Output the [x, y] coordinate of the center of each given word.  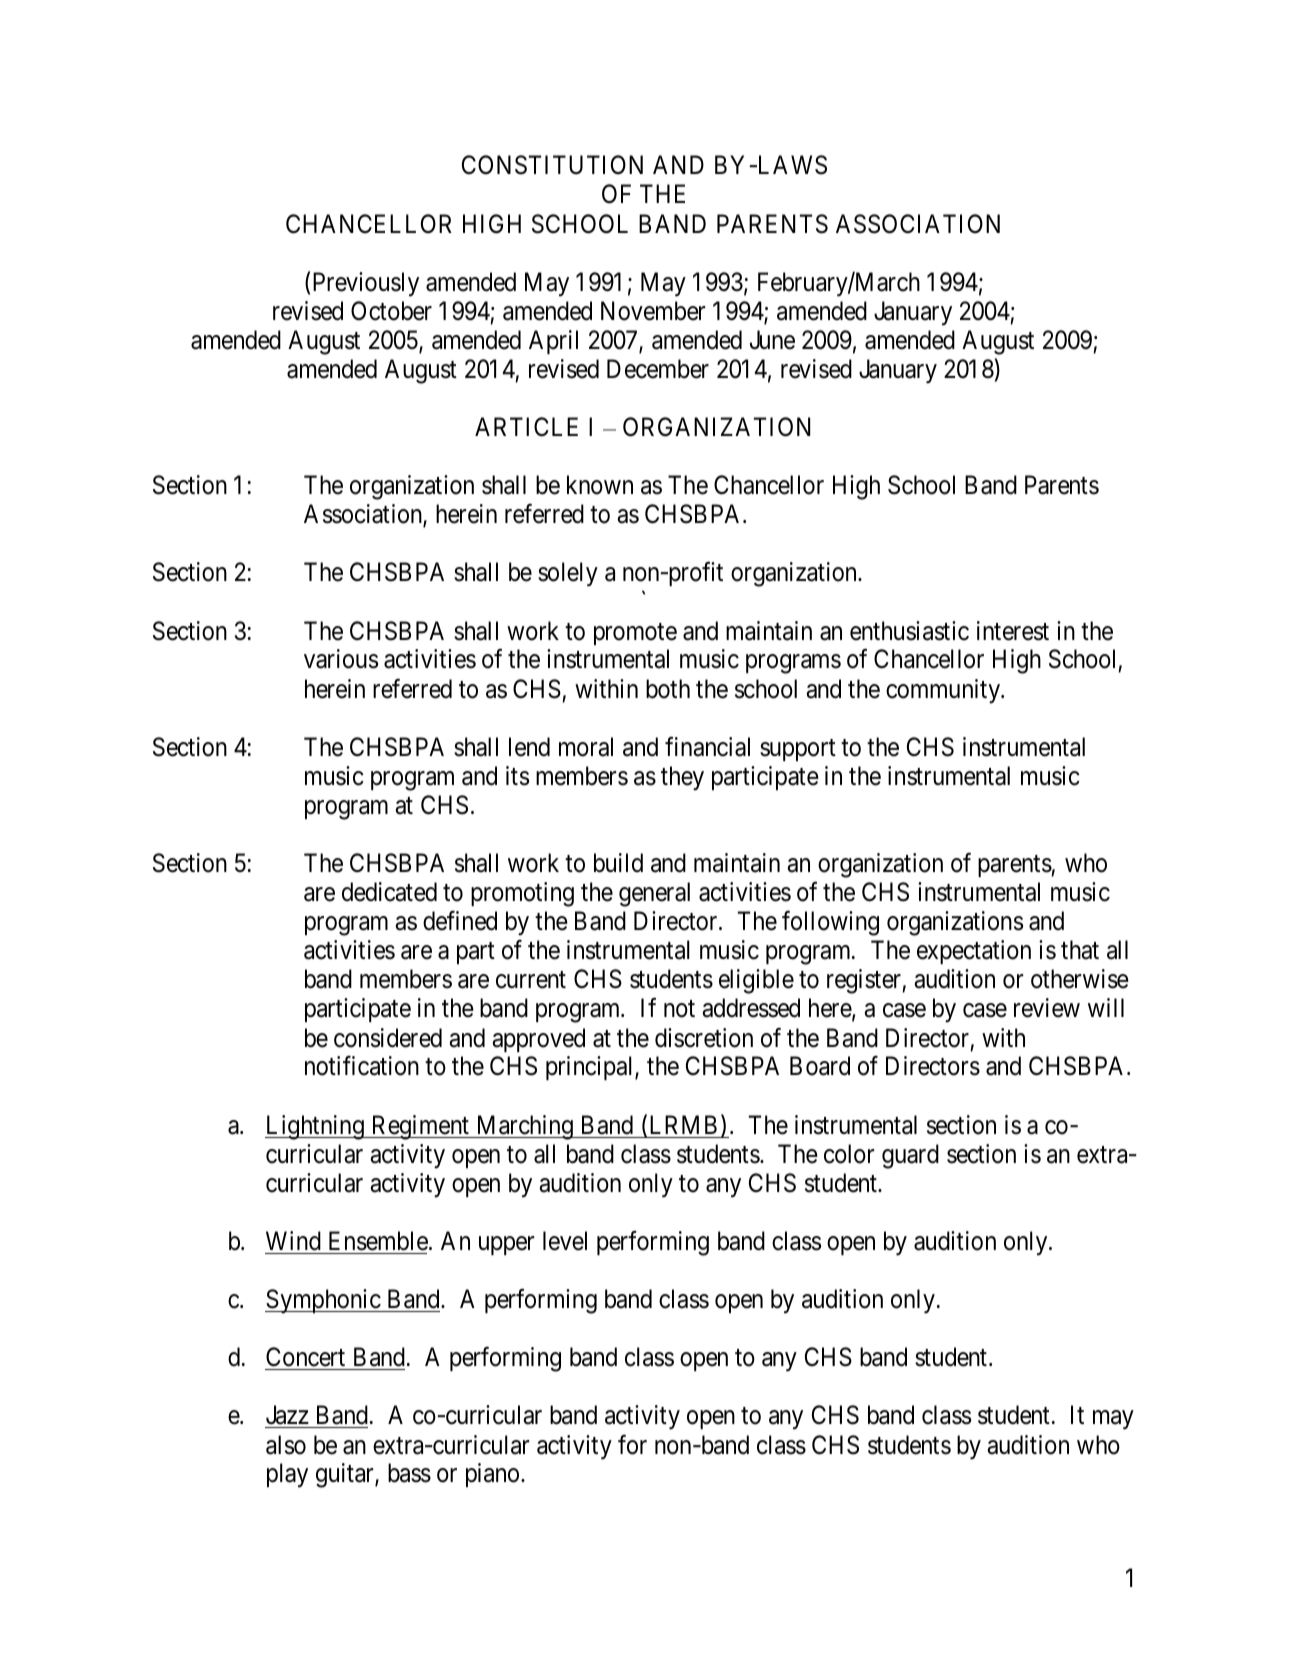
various [341, 659]
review [1047, 1008]
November [653, 311]
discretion [704, 1038]
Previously [366, 284]
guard [910, 1156]
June [772, 340]
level [565, 1241]
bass [409, 1473]
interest [1013, 631]
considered [388, 1038]
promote [635, 634]
